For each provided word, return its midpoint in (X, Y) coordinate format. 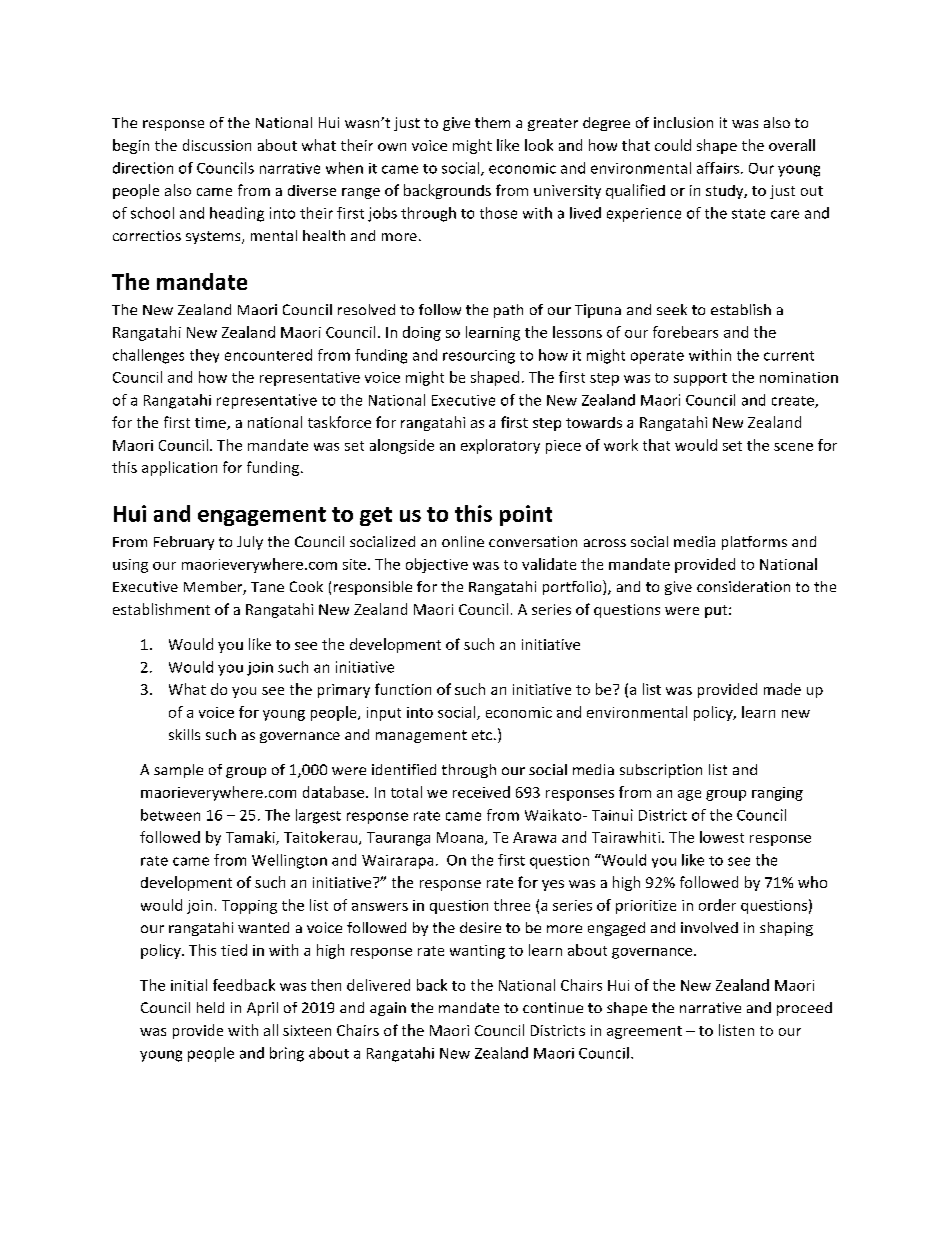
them (492, 122)
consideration (743, 586)
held (210, 1007)
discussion (217, 145)
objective (437, 565)
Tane (267, 587)
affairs (718, 168)
